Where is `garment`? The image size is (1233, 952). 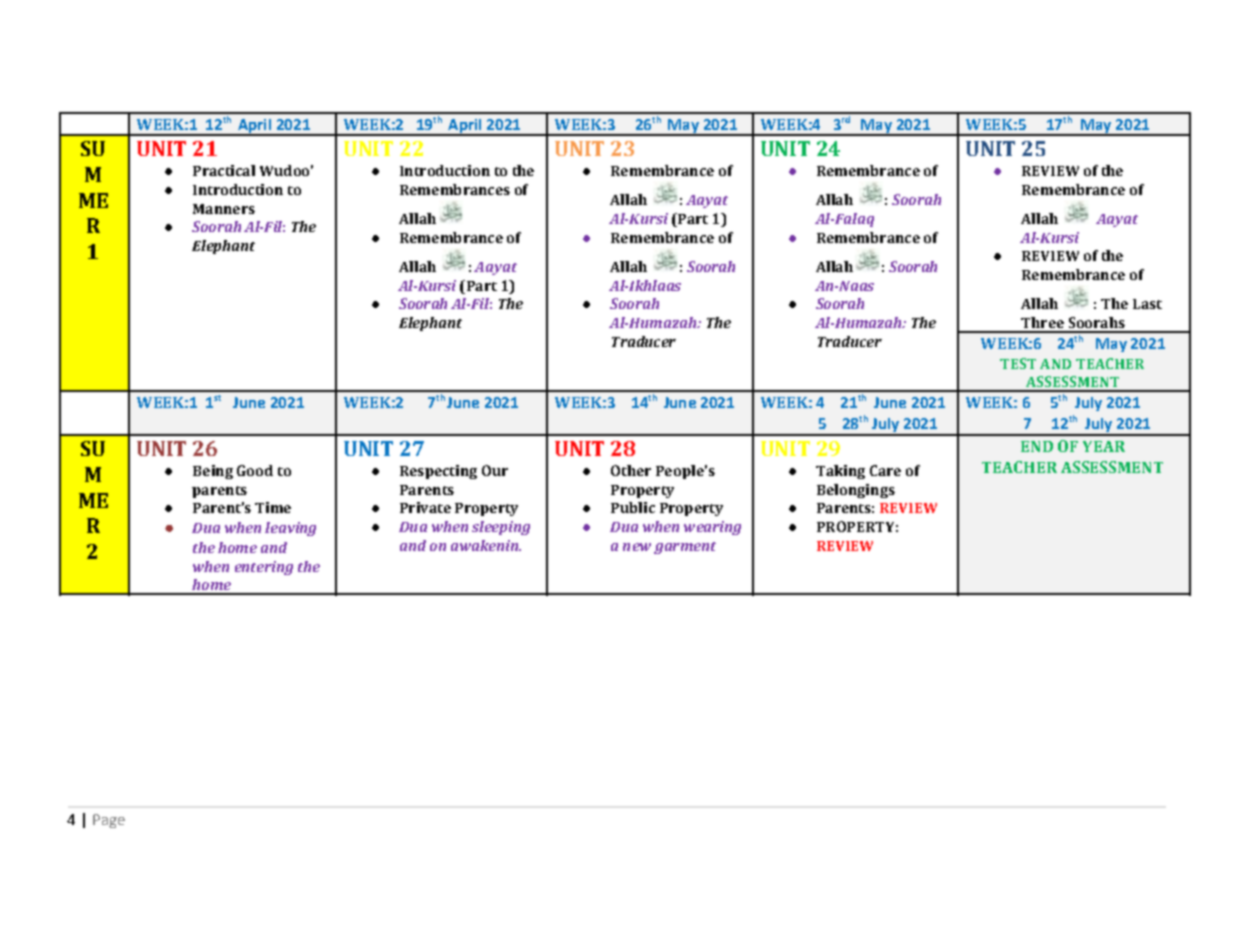
garment is located at coordinates (685, 548).
